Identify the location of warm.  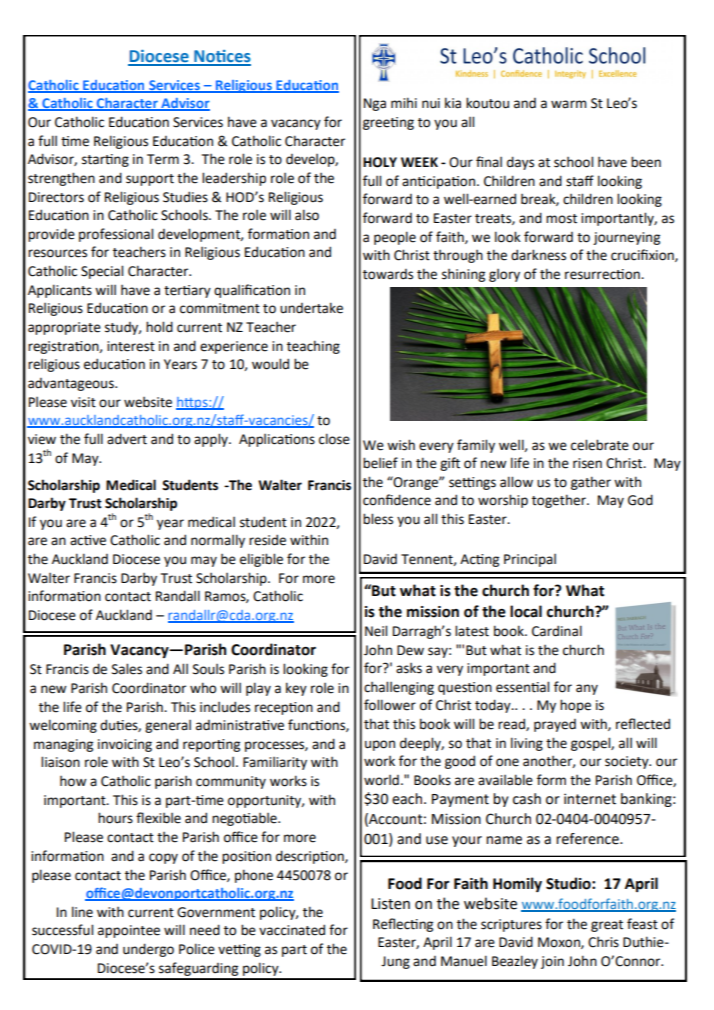
(569, 104).
